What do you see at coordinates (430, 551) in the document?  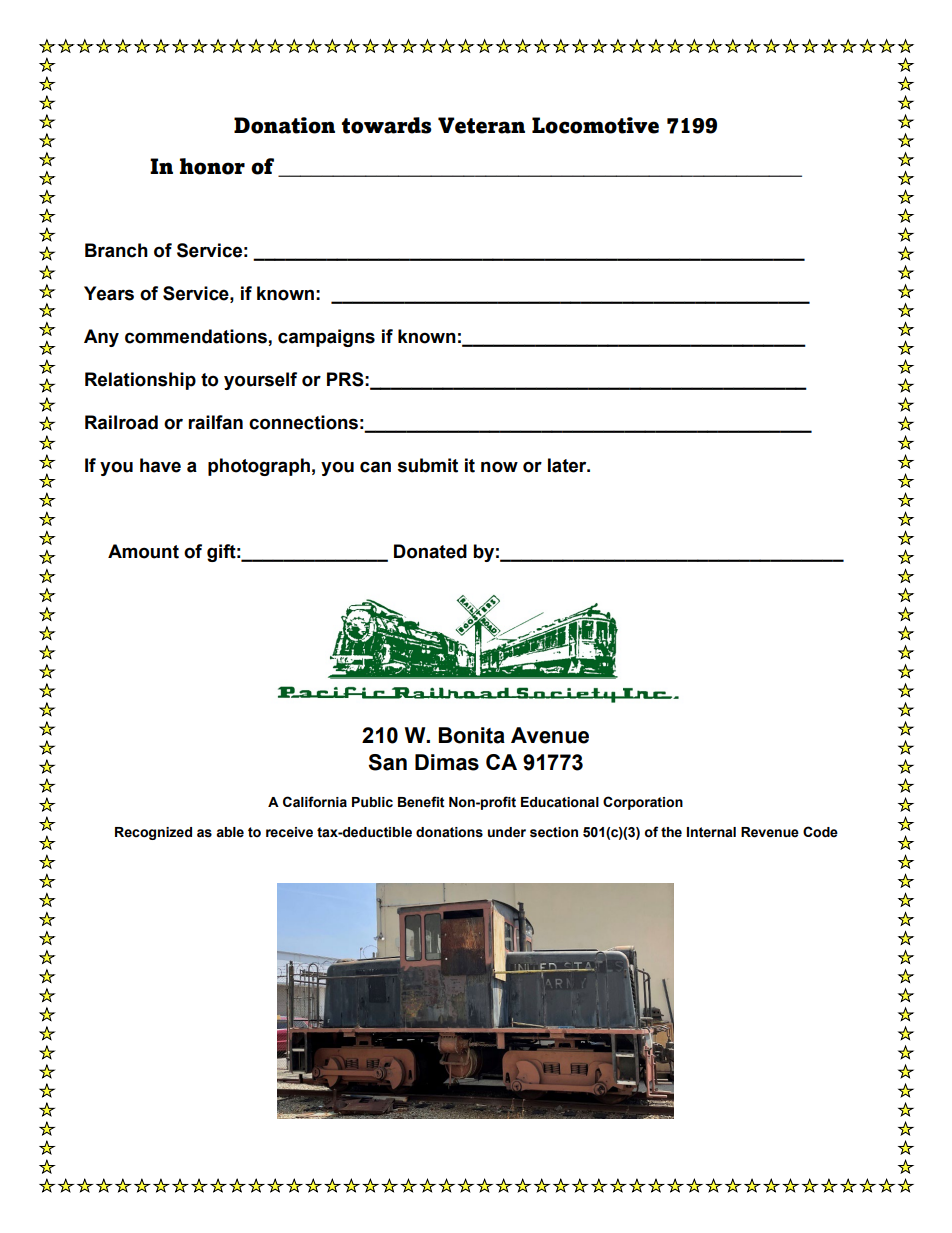 I see `Donated` at bounding box center [430, 551].
